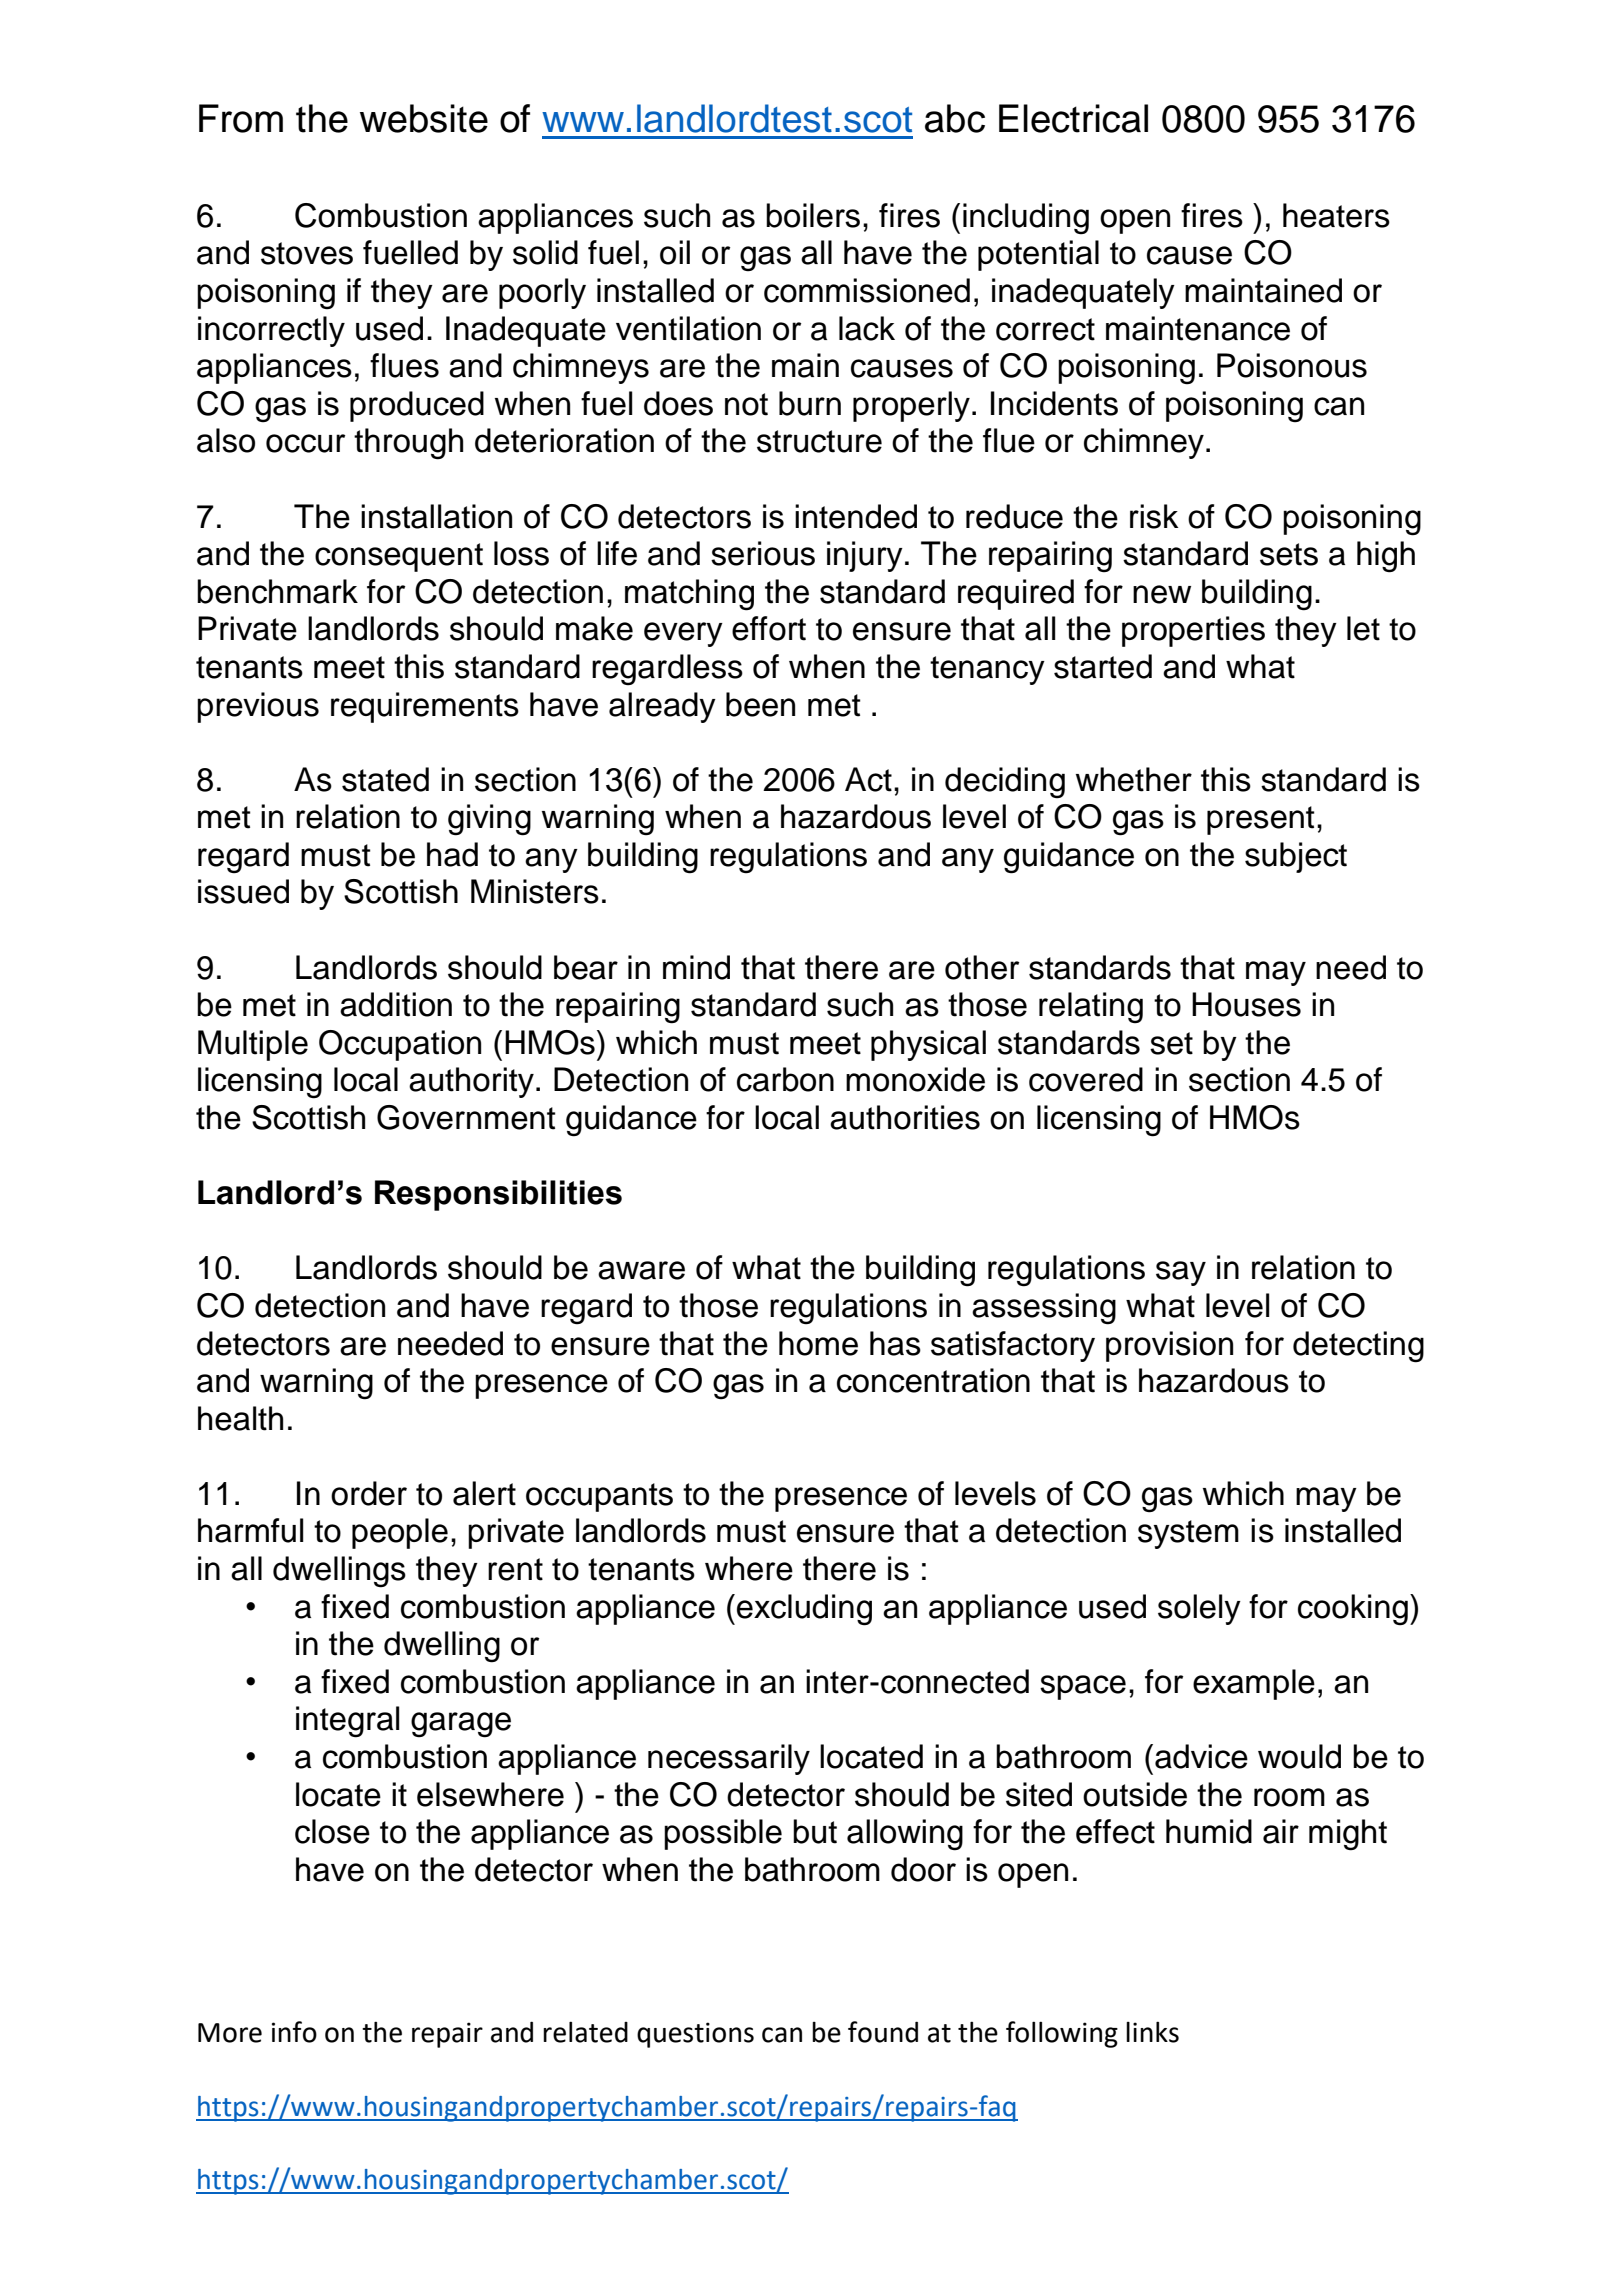 The height and width of the image is (2293, 1622). Describe the element at coordinates (1336, 215) in the image. I see `heaters` at that location.
